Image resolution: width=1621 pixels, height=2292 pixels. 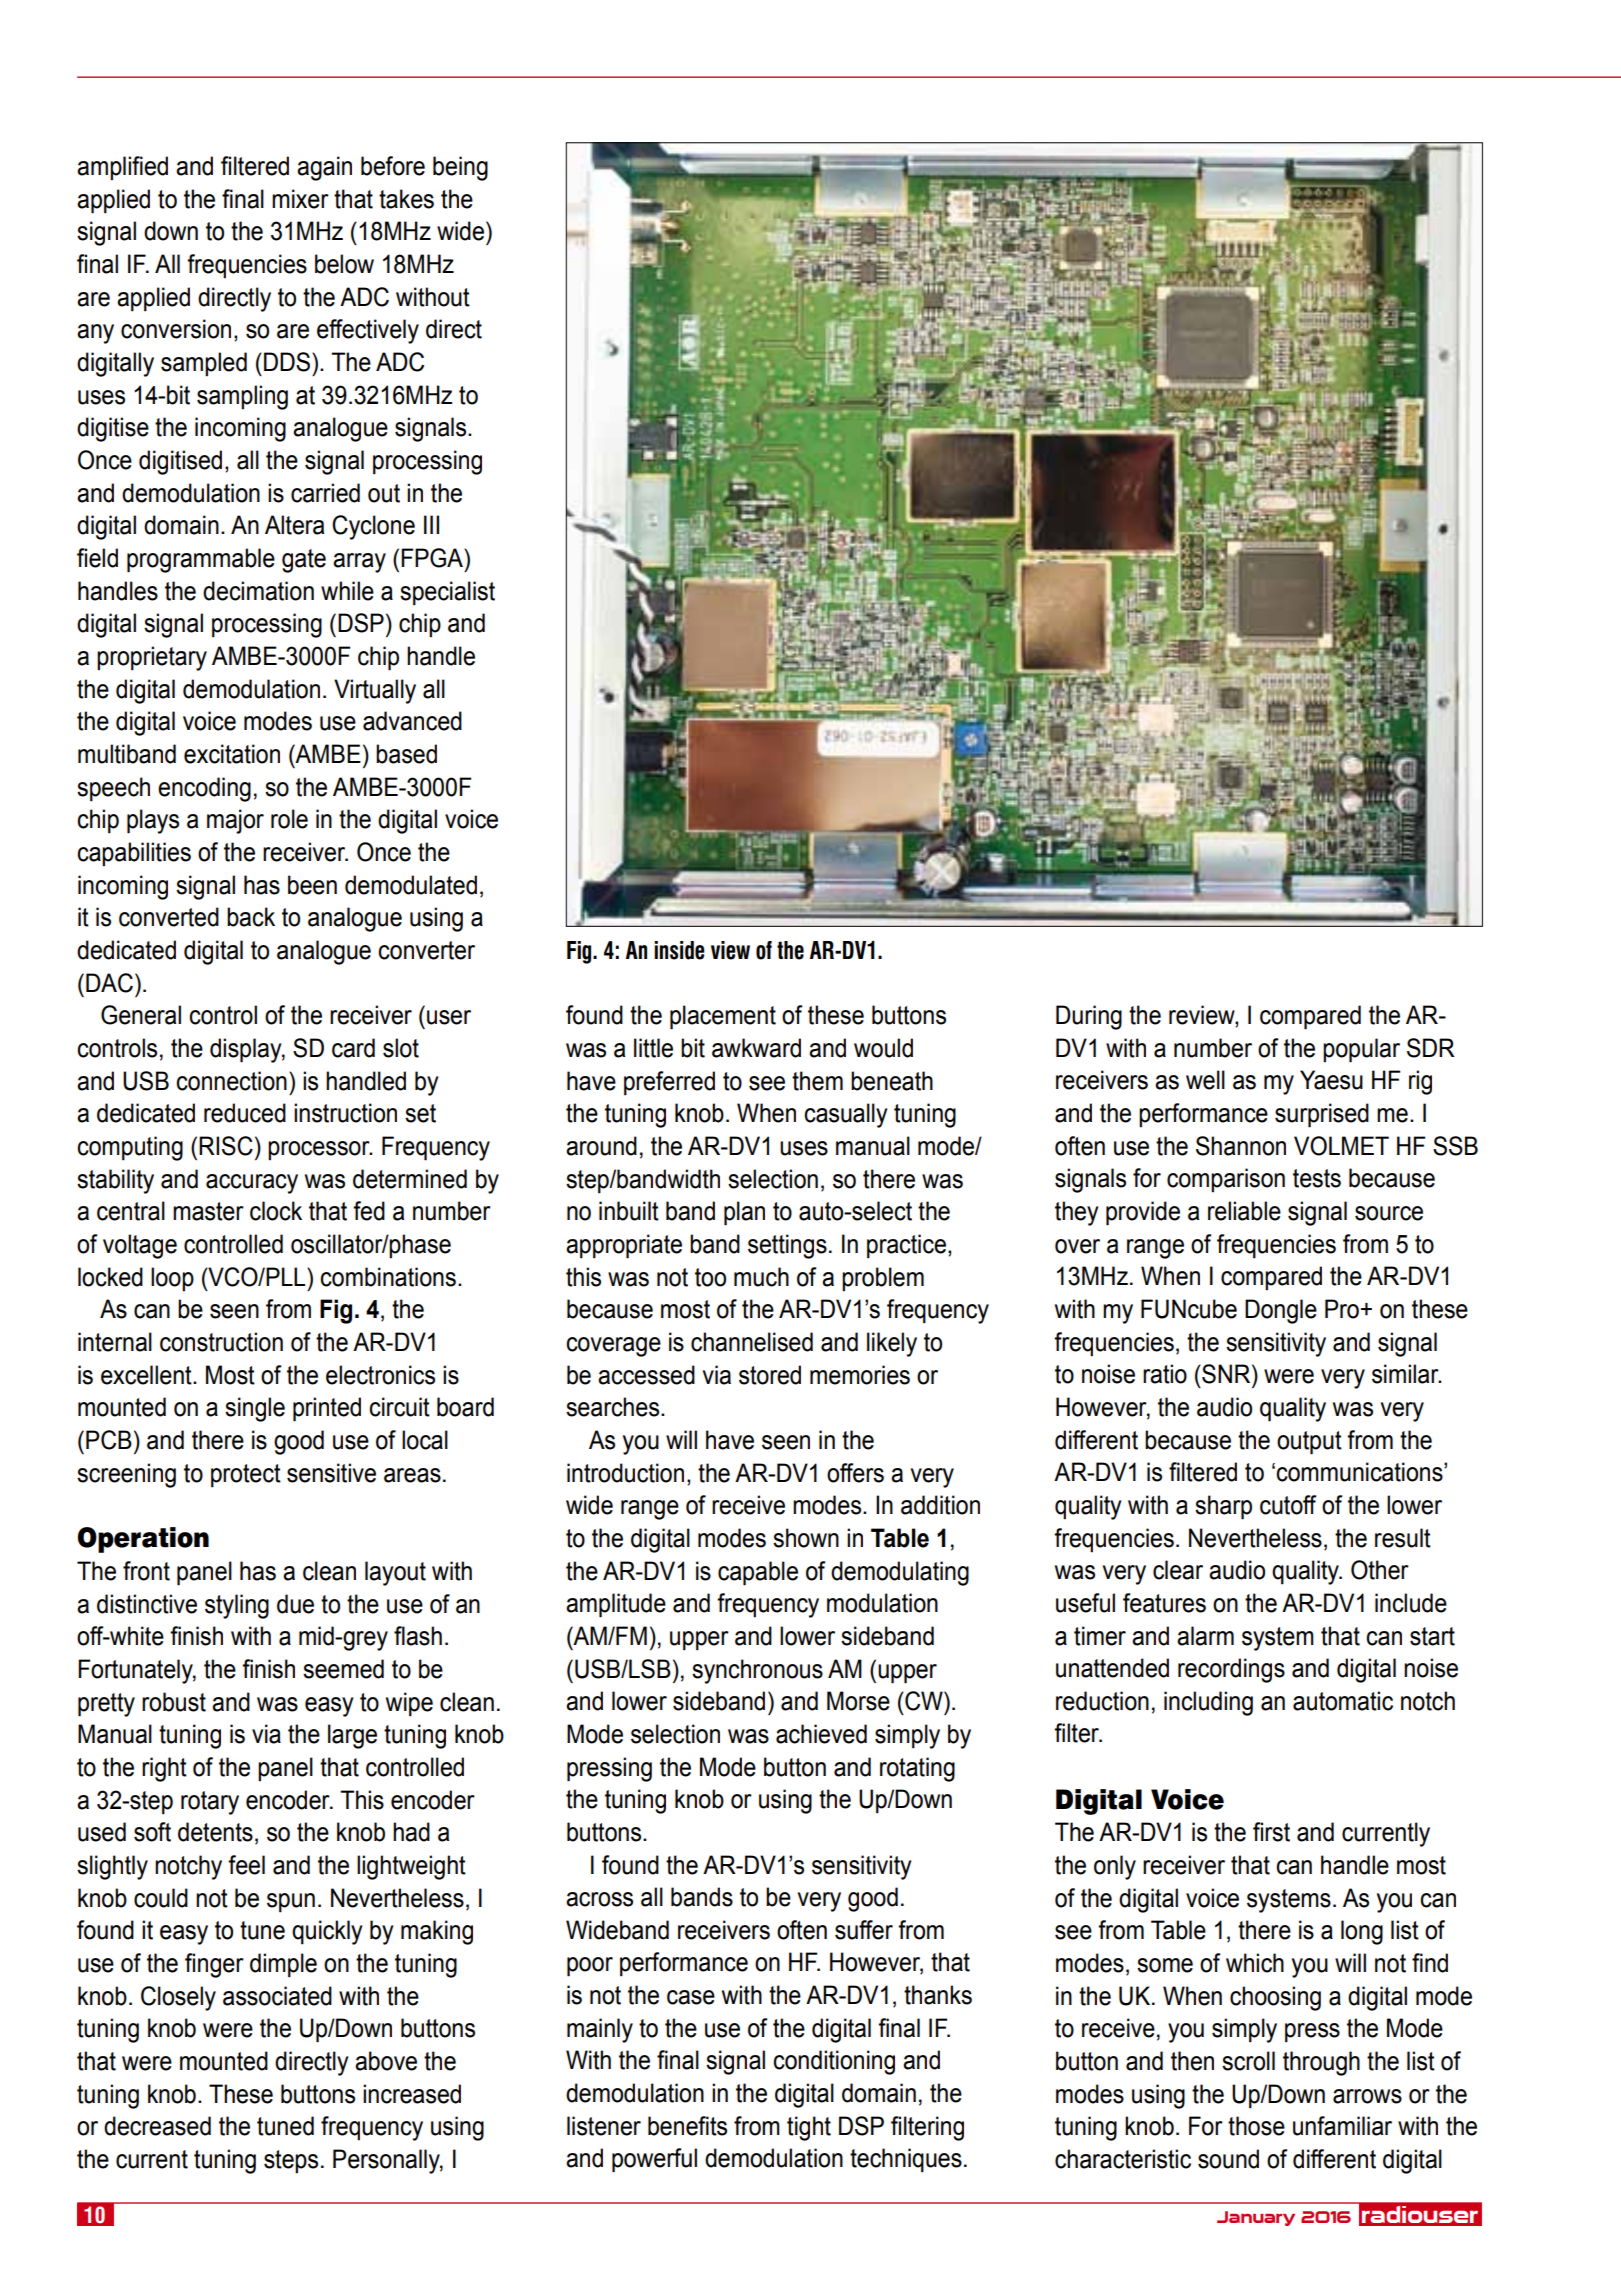 I want to click on inside, so click(x=679, y=950).
